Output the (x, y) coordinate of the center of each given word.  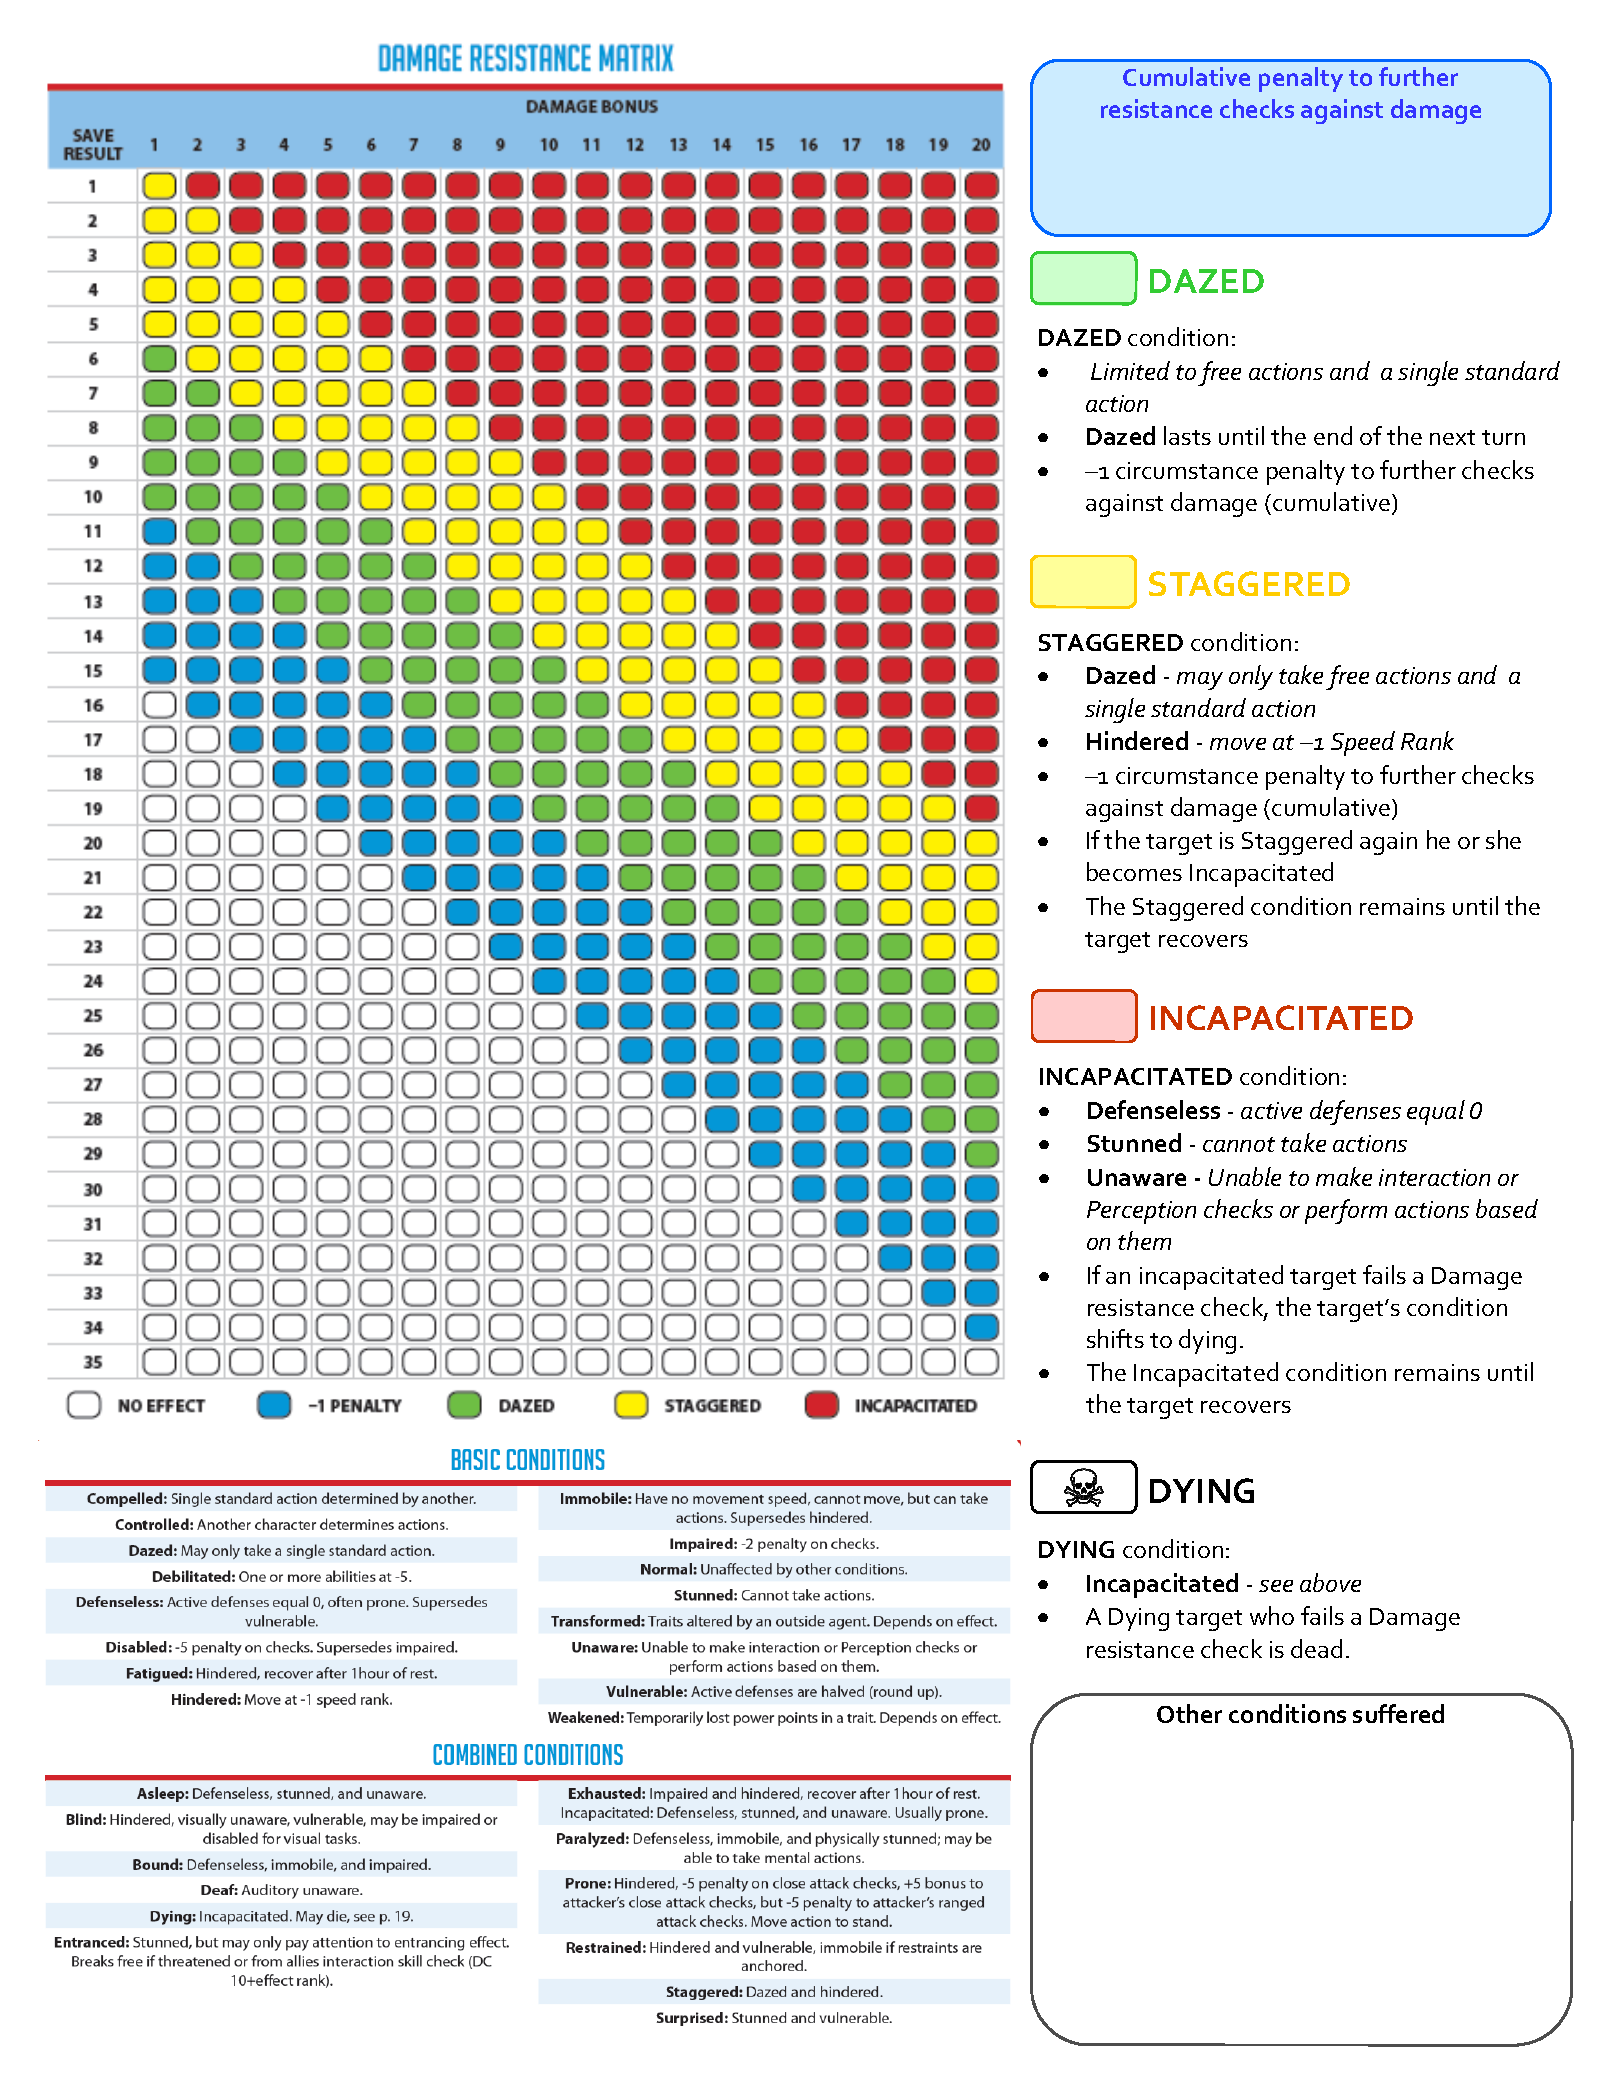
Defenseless (1154, 1109)
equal (1436, 1112)
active (1271, 1110)
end (1333, 435)
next (1452, 437)
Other (1189, 1713)
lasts (1187, 435)
